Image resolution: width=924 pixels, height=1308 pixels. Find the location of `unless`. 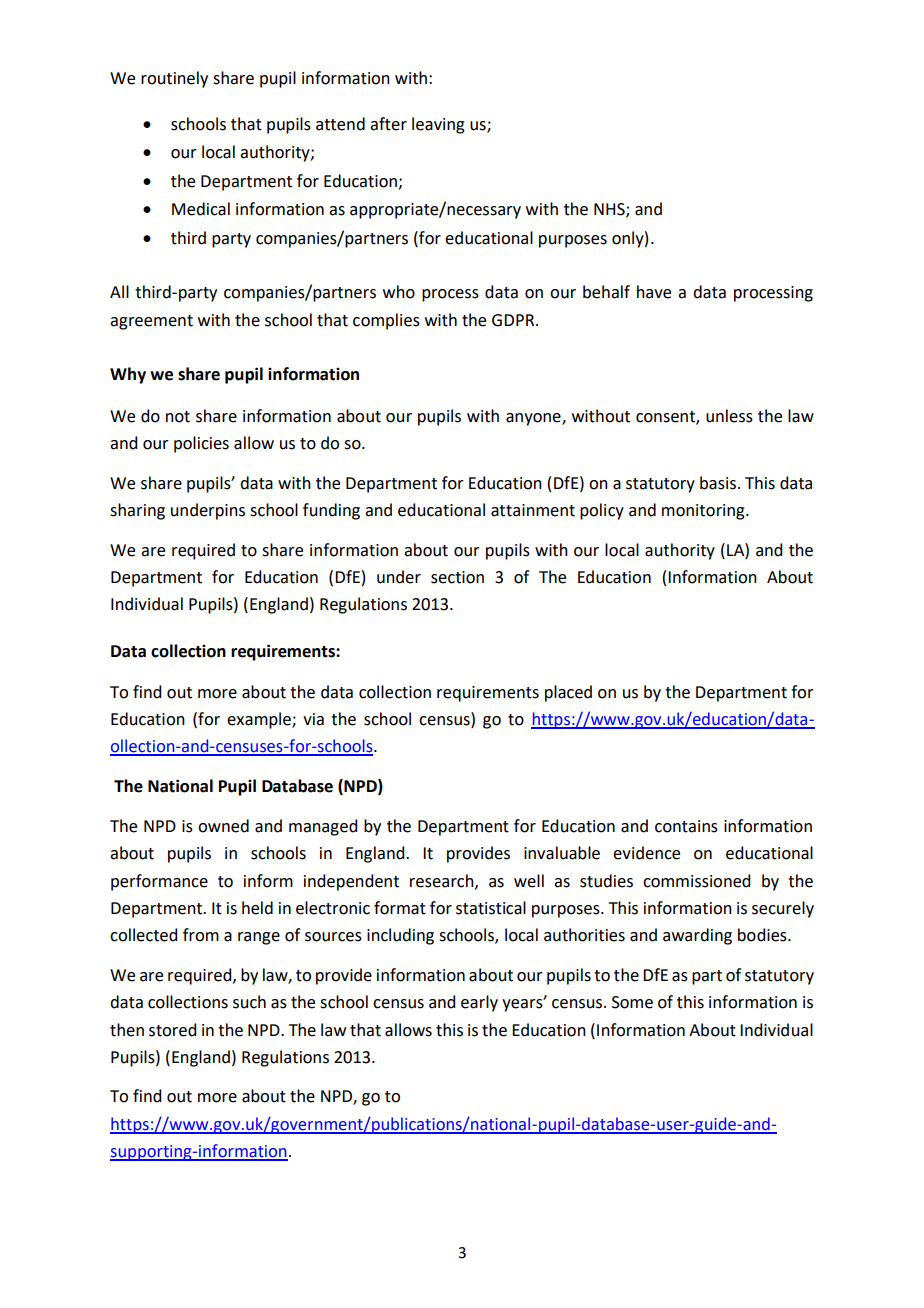

unless is located at coordinates (729, 416).
